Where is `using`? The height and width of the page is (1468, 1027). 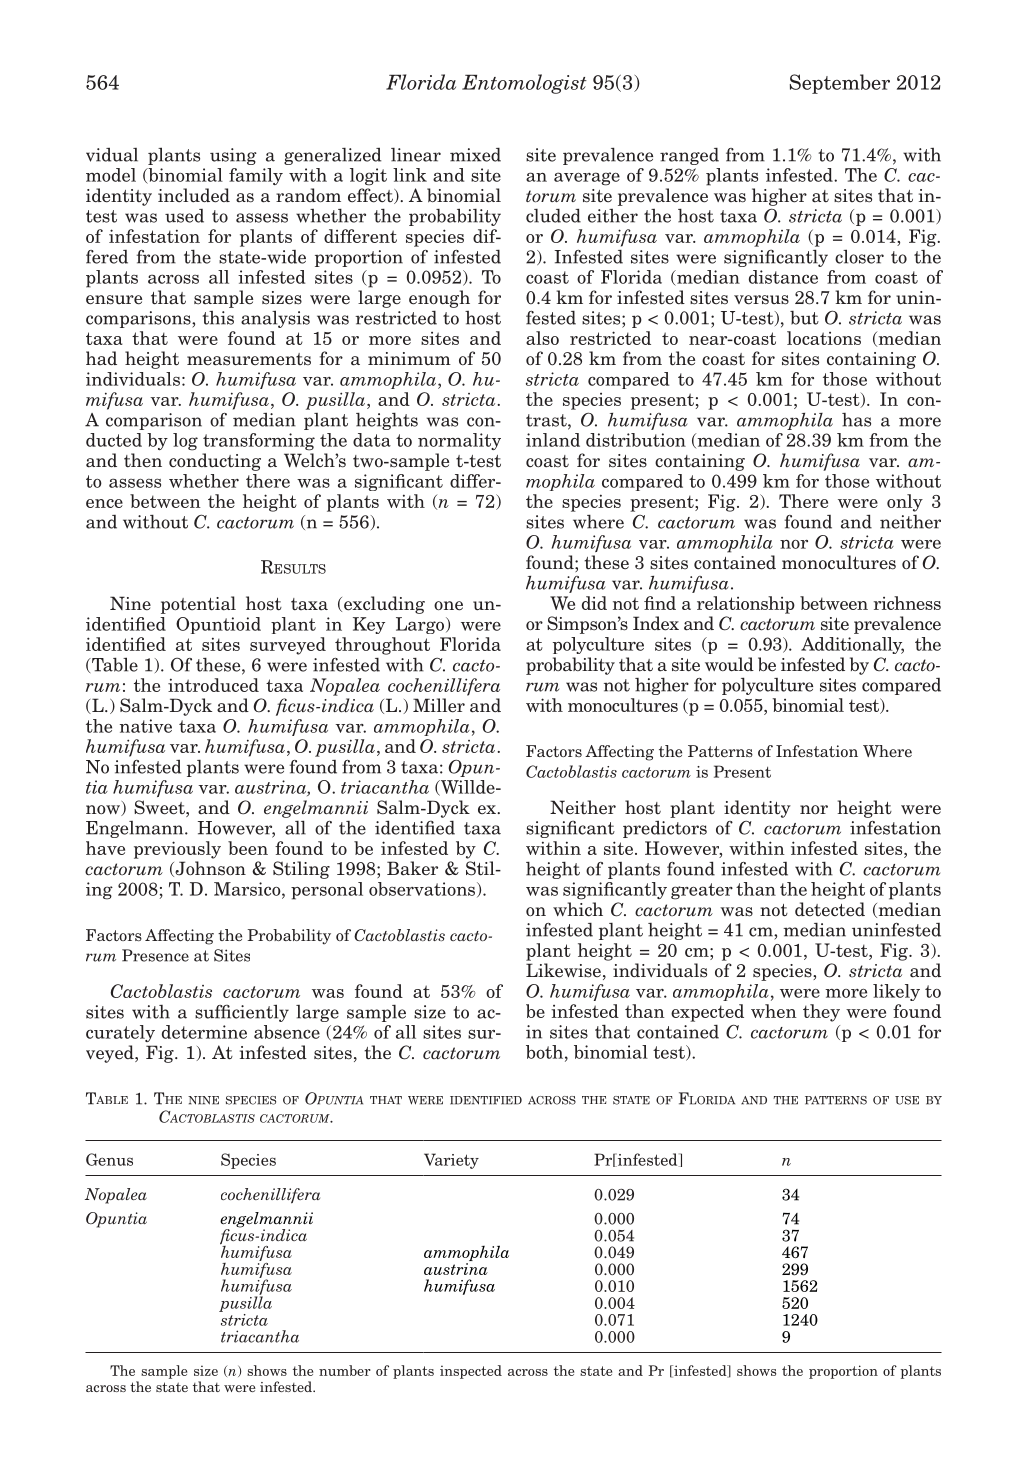
using is located at coordinates (233, 156).
